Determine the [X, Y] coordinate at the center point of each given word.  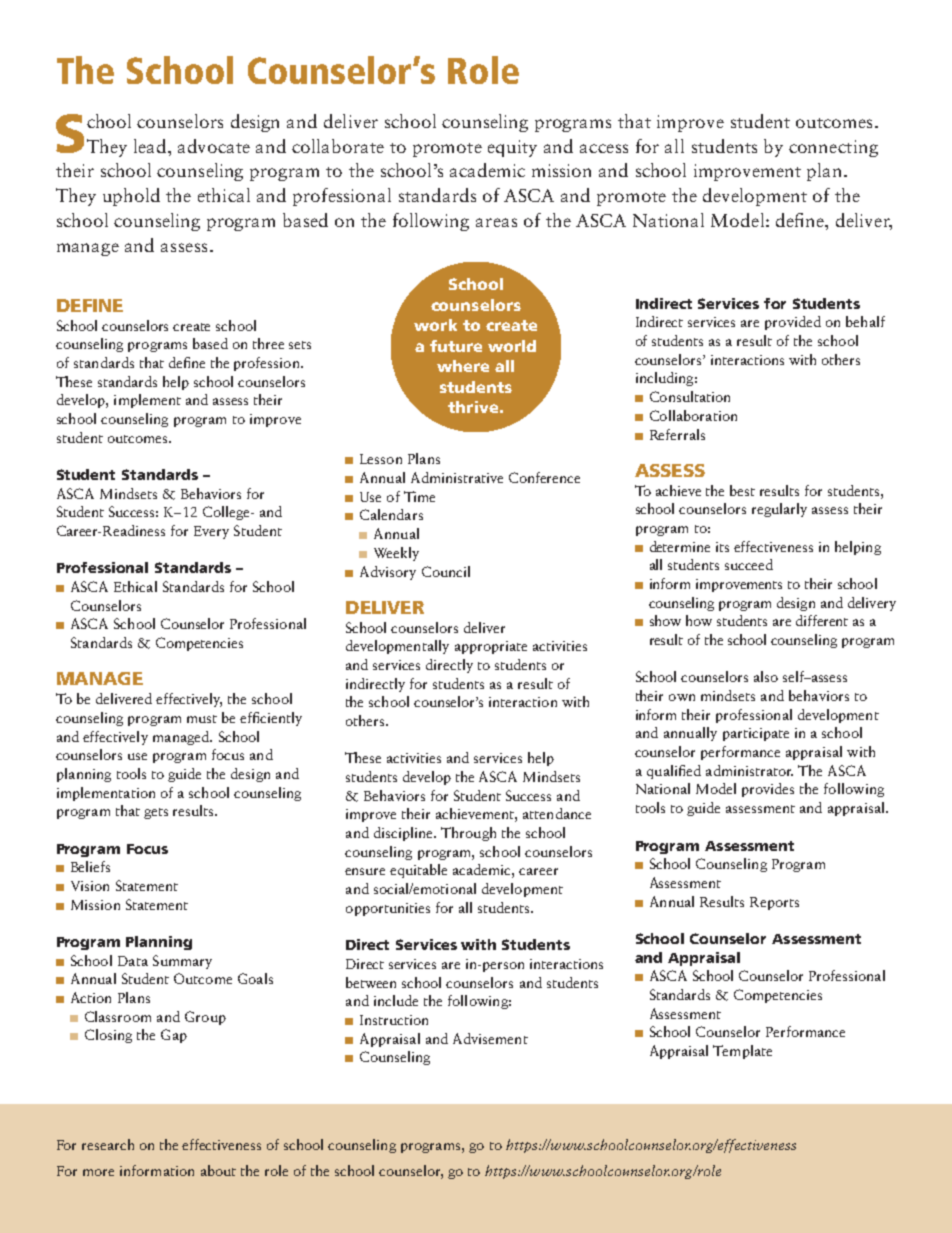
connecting [833, 148]
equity [512, 148]
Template [742, 1052]
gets [156, 813]
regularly [779, 510]
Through [468, 834]
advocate [214, 146]
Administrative [457, 477]
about [218, 1170]
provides [768, 790]
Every [211, 532]
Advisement [490, 1038]
